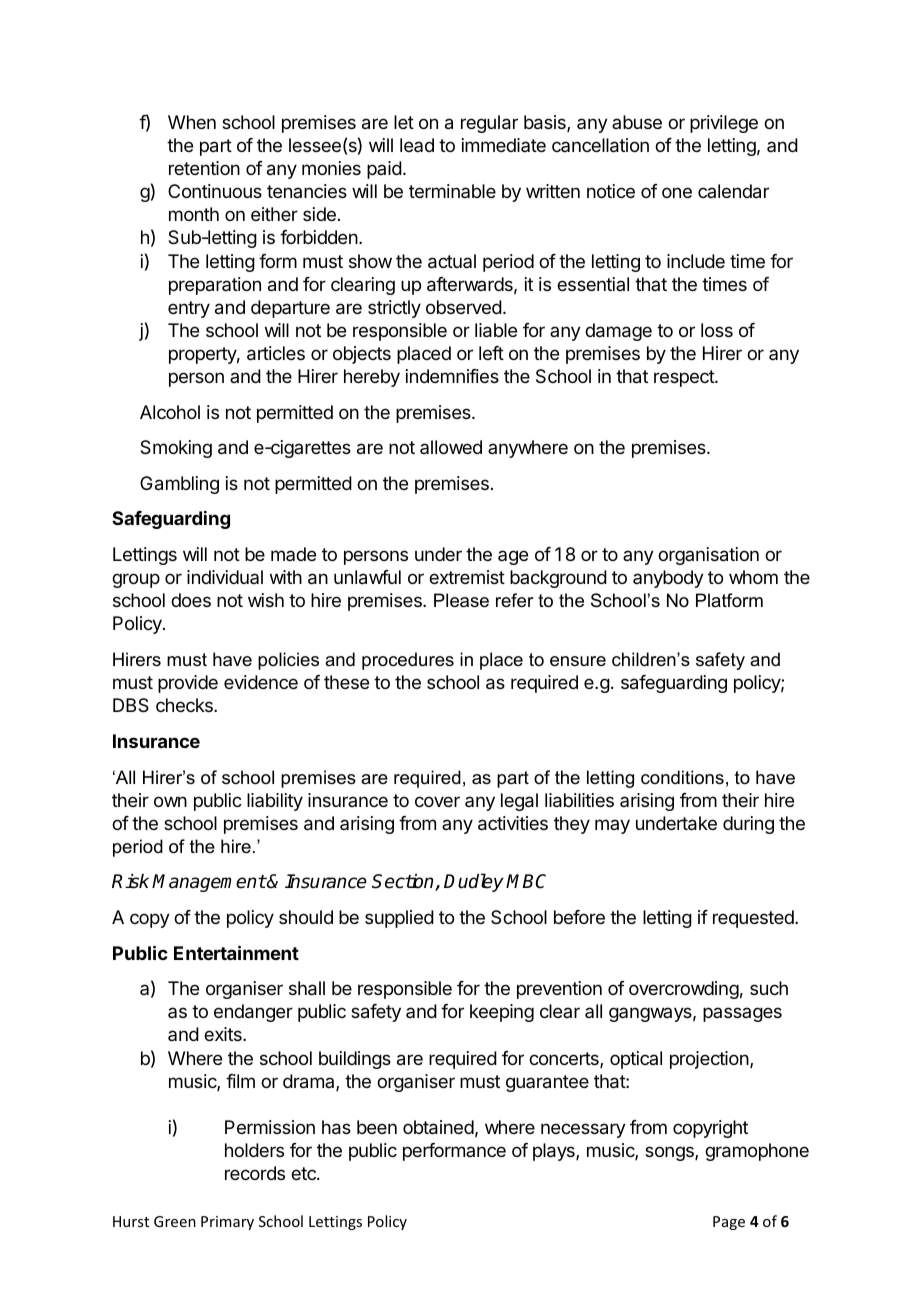  Describe the element at coordinates (408, 661) in the document. I see `procedures` at that location.
